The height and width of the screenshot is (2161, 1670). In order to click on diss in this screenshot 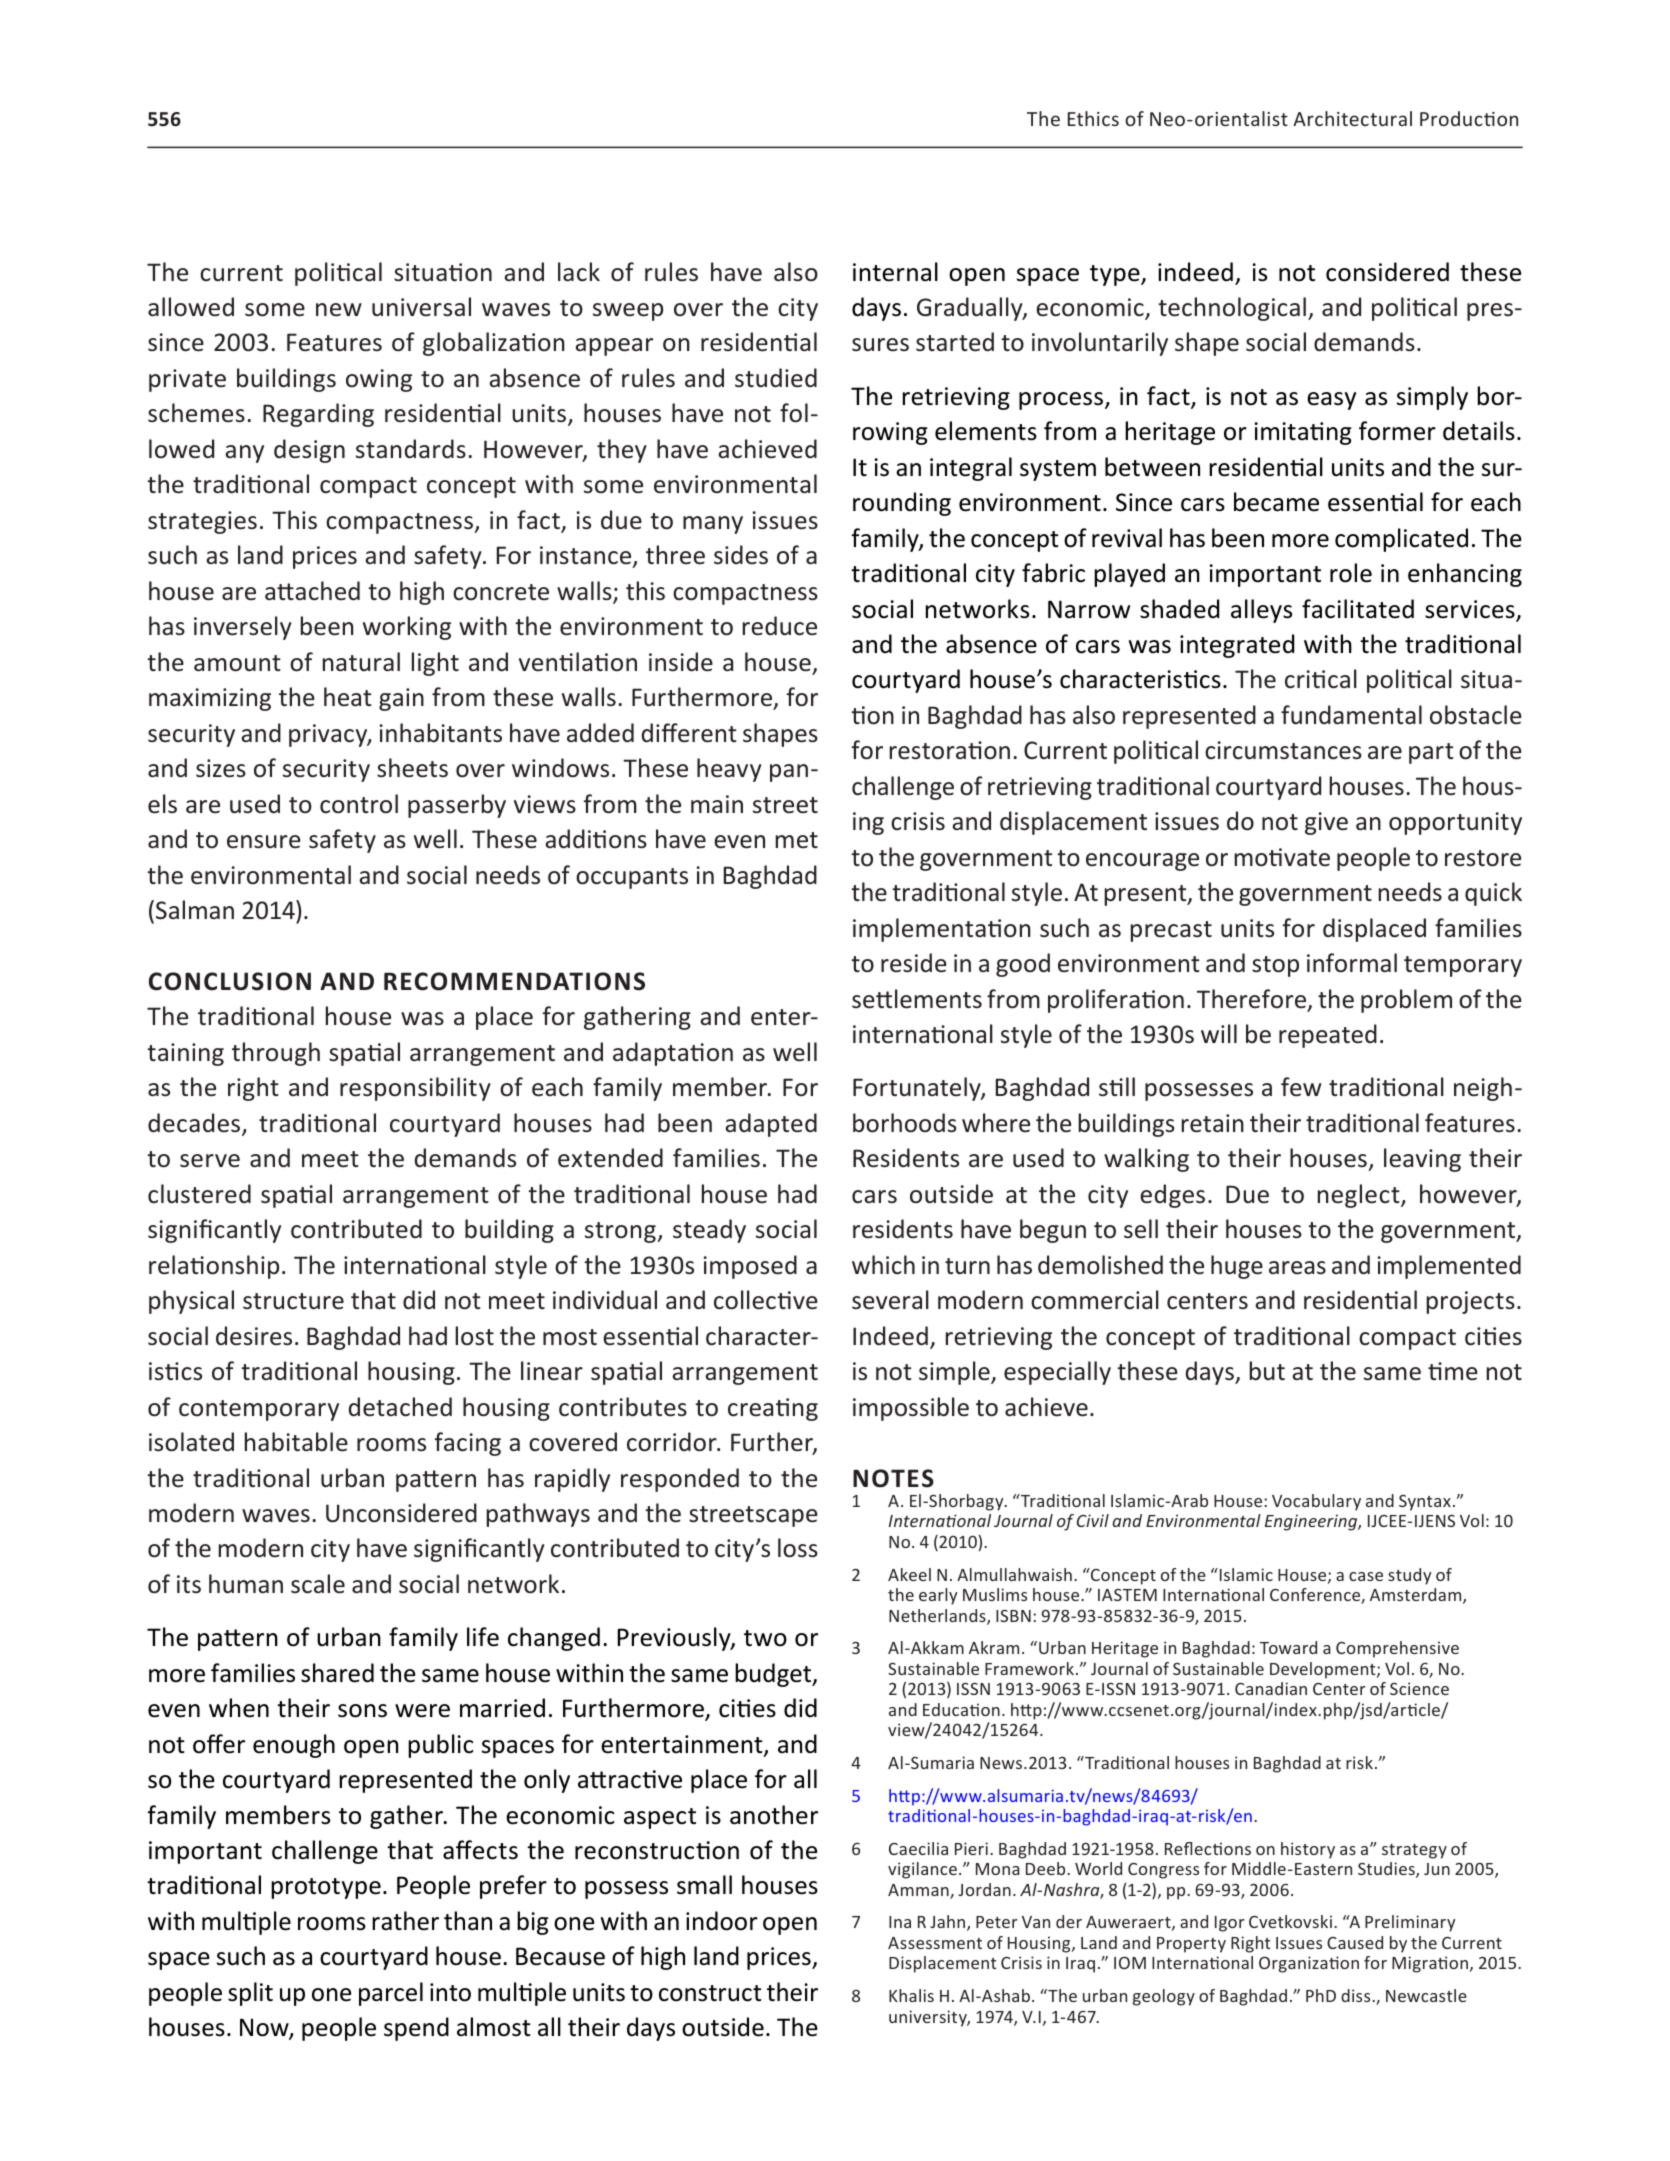, I will do `click(1357, 1995)`.
